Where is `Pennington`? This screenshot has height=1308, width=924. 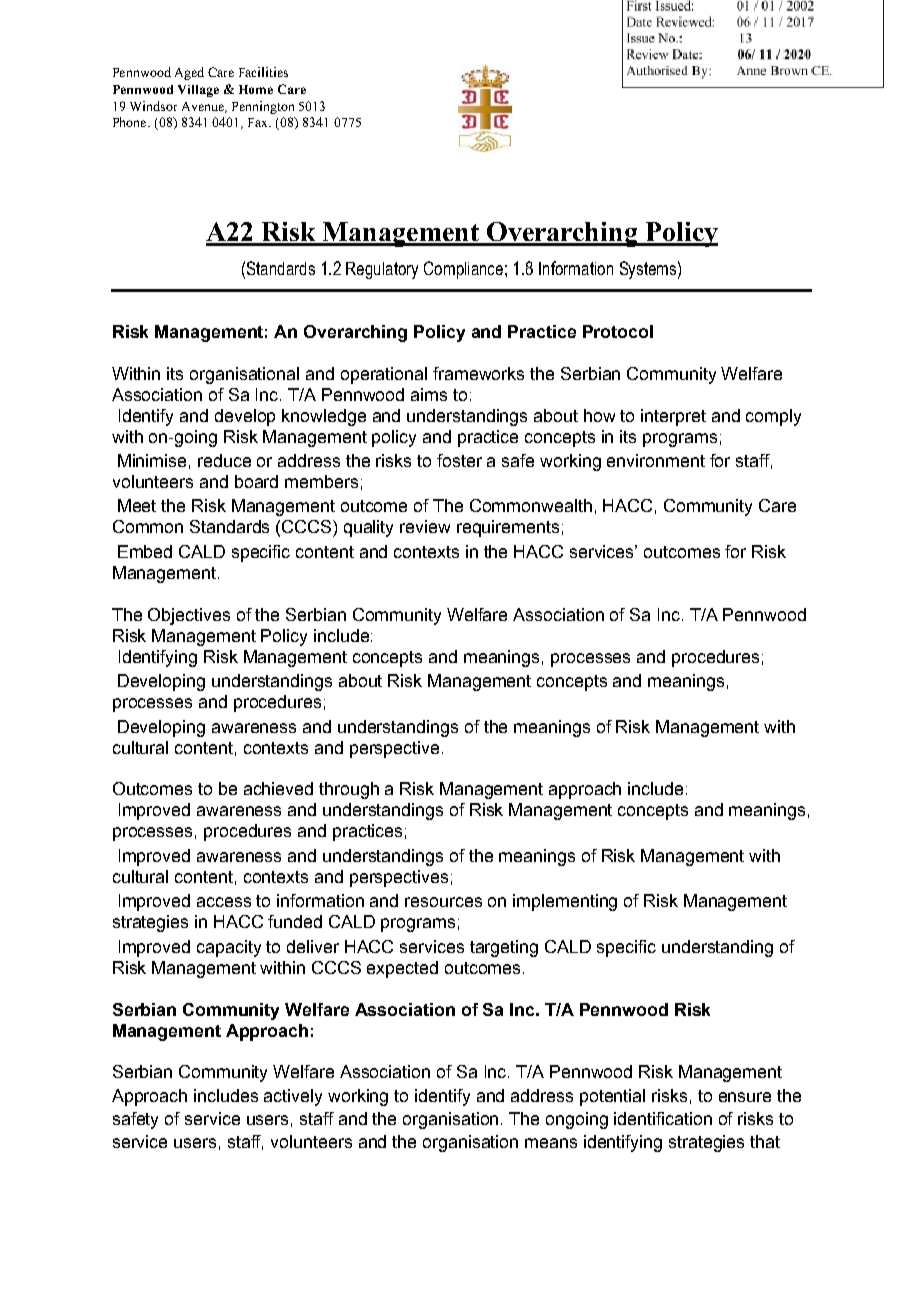 Pennington is located at coordinates (263, 107).
